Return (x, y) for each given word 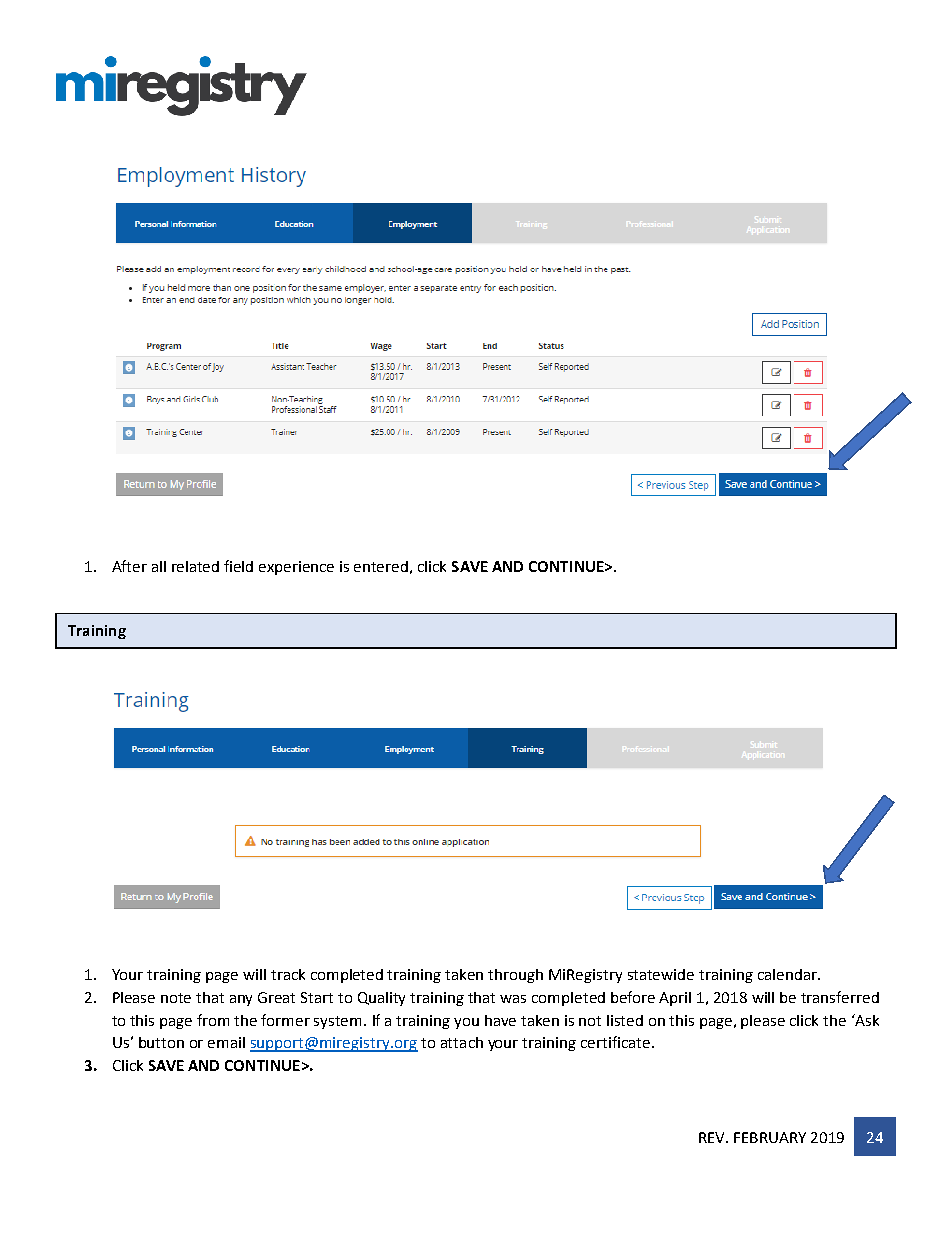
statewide (661, 974)
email (226, 1042)
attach (462, 1042)
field (238, 566)
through (515, 976)
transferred (840, 997)
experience (296, 568)
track (288, 974)
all (159, 566)
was (513, 999)
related (195, 566)
